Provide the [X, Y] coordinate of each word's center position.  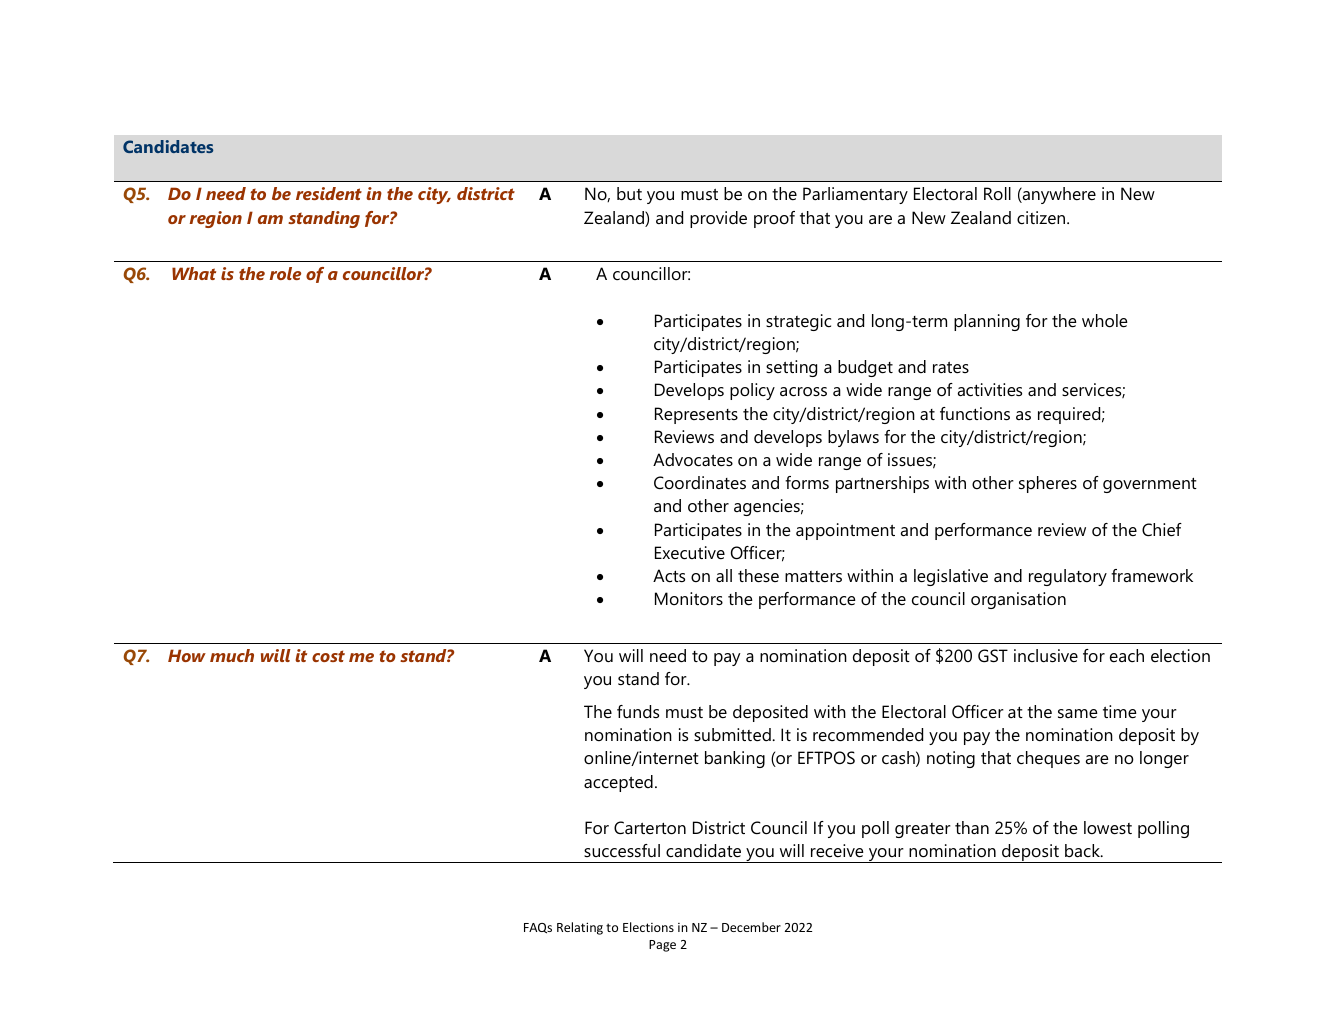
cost [328, 656]
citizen [1042, 218]
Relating [580, 928]
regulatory [1068, 577]
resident [329, 193]
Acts [669, 576]
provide [718, 219]
